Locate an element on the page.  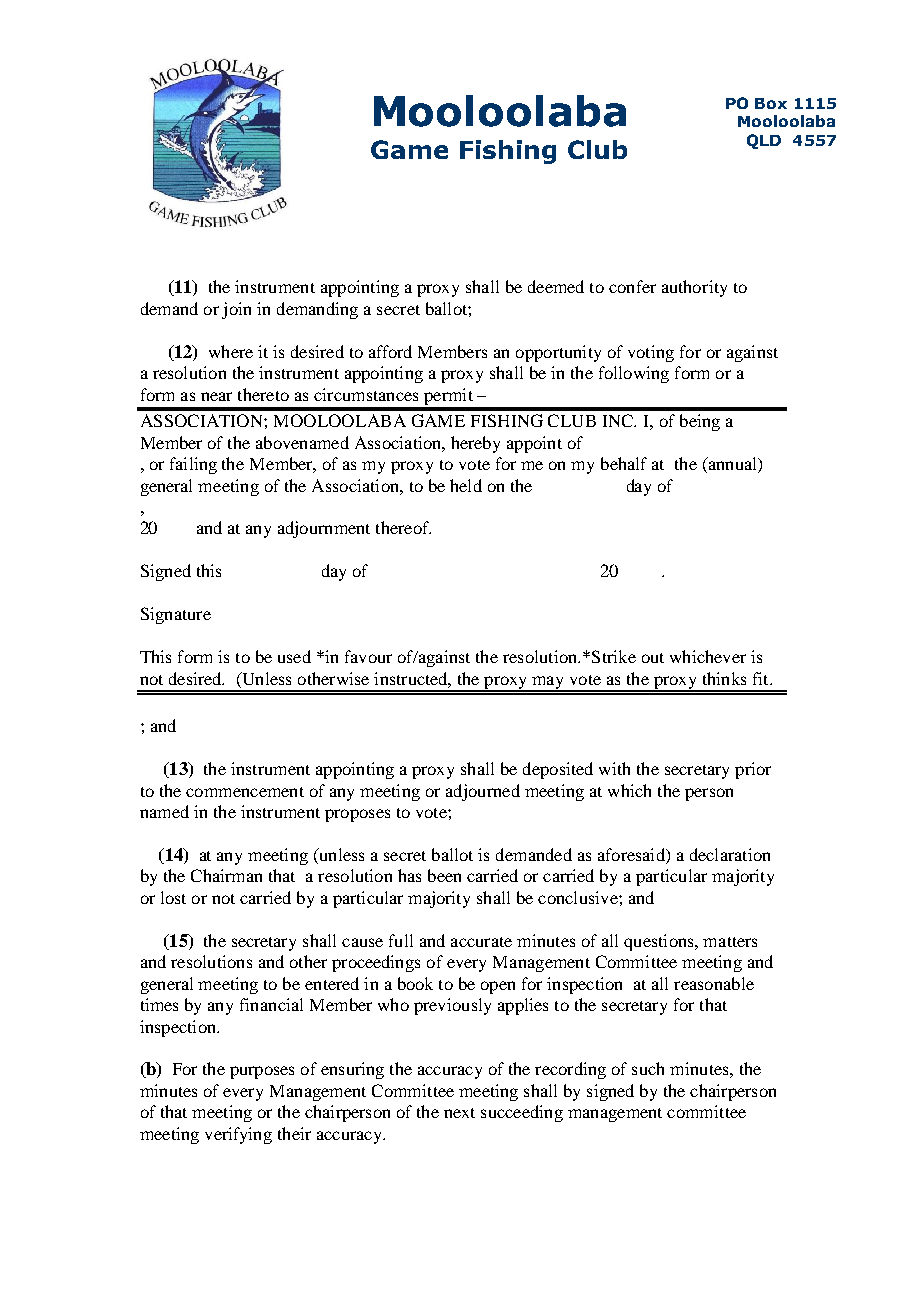
join is located at coordinates (236, 310).
